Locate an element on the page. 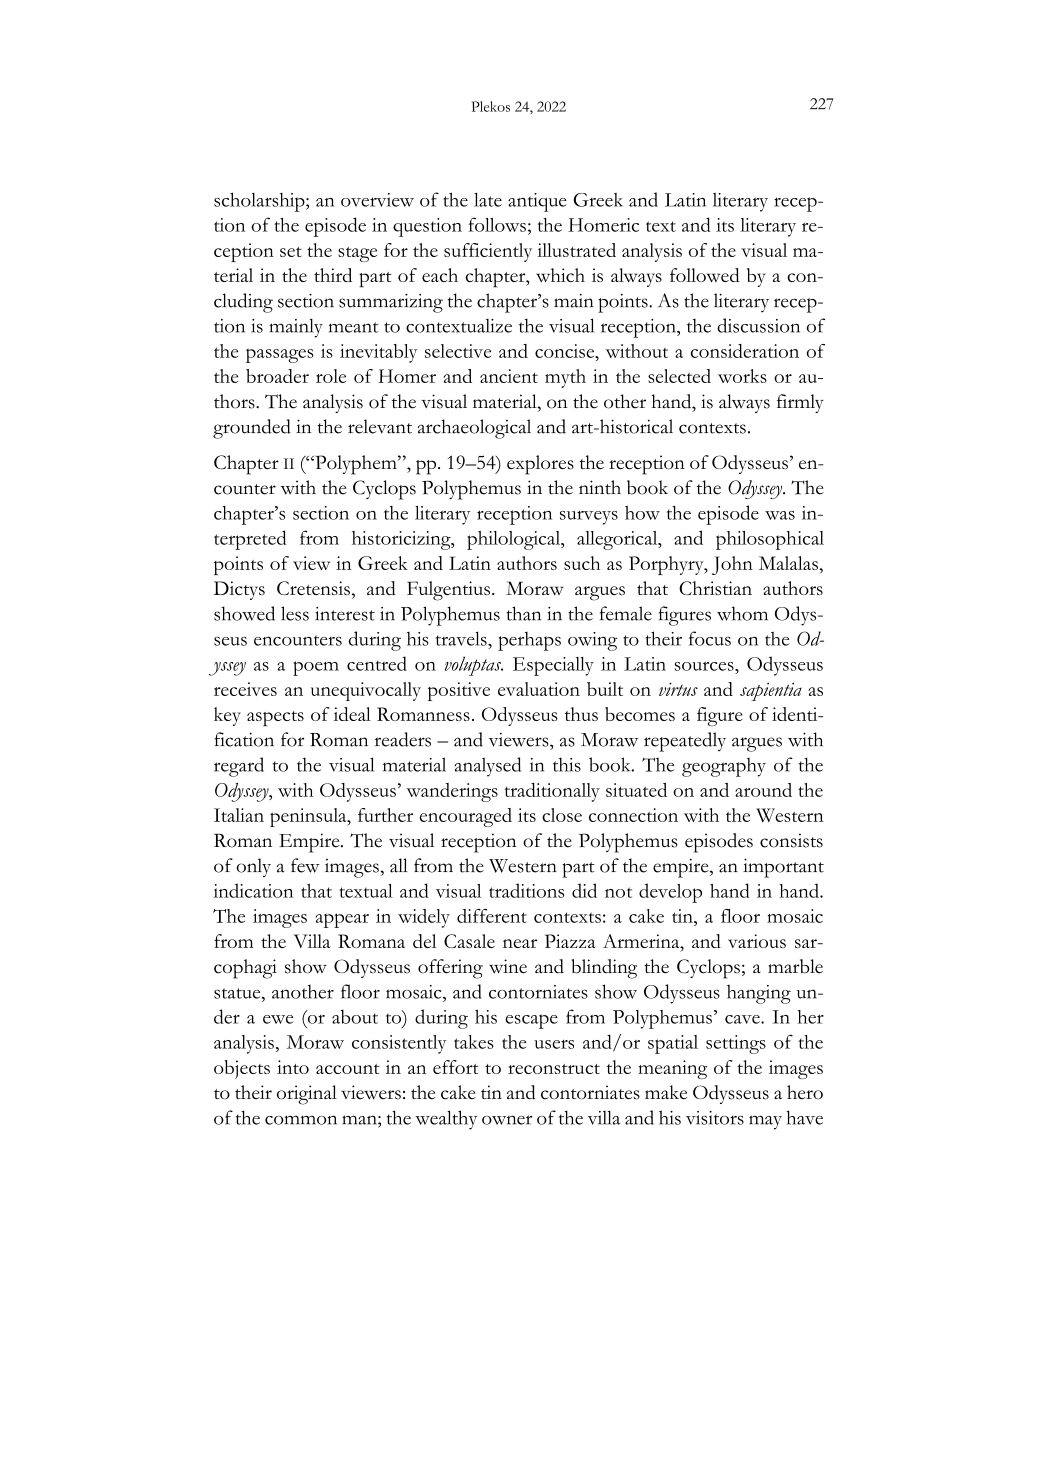 This page has height=1468, width=1037. owner is located at coordinates (507, 1120).
